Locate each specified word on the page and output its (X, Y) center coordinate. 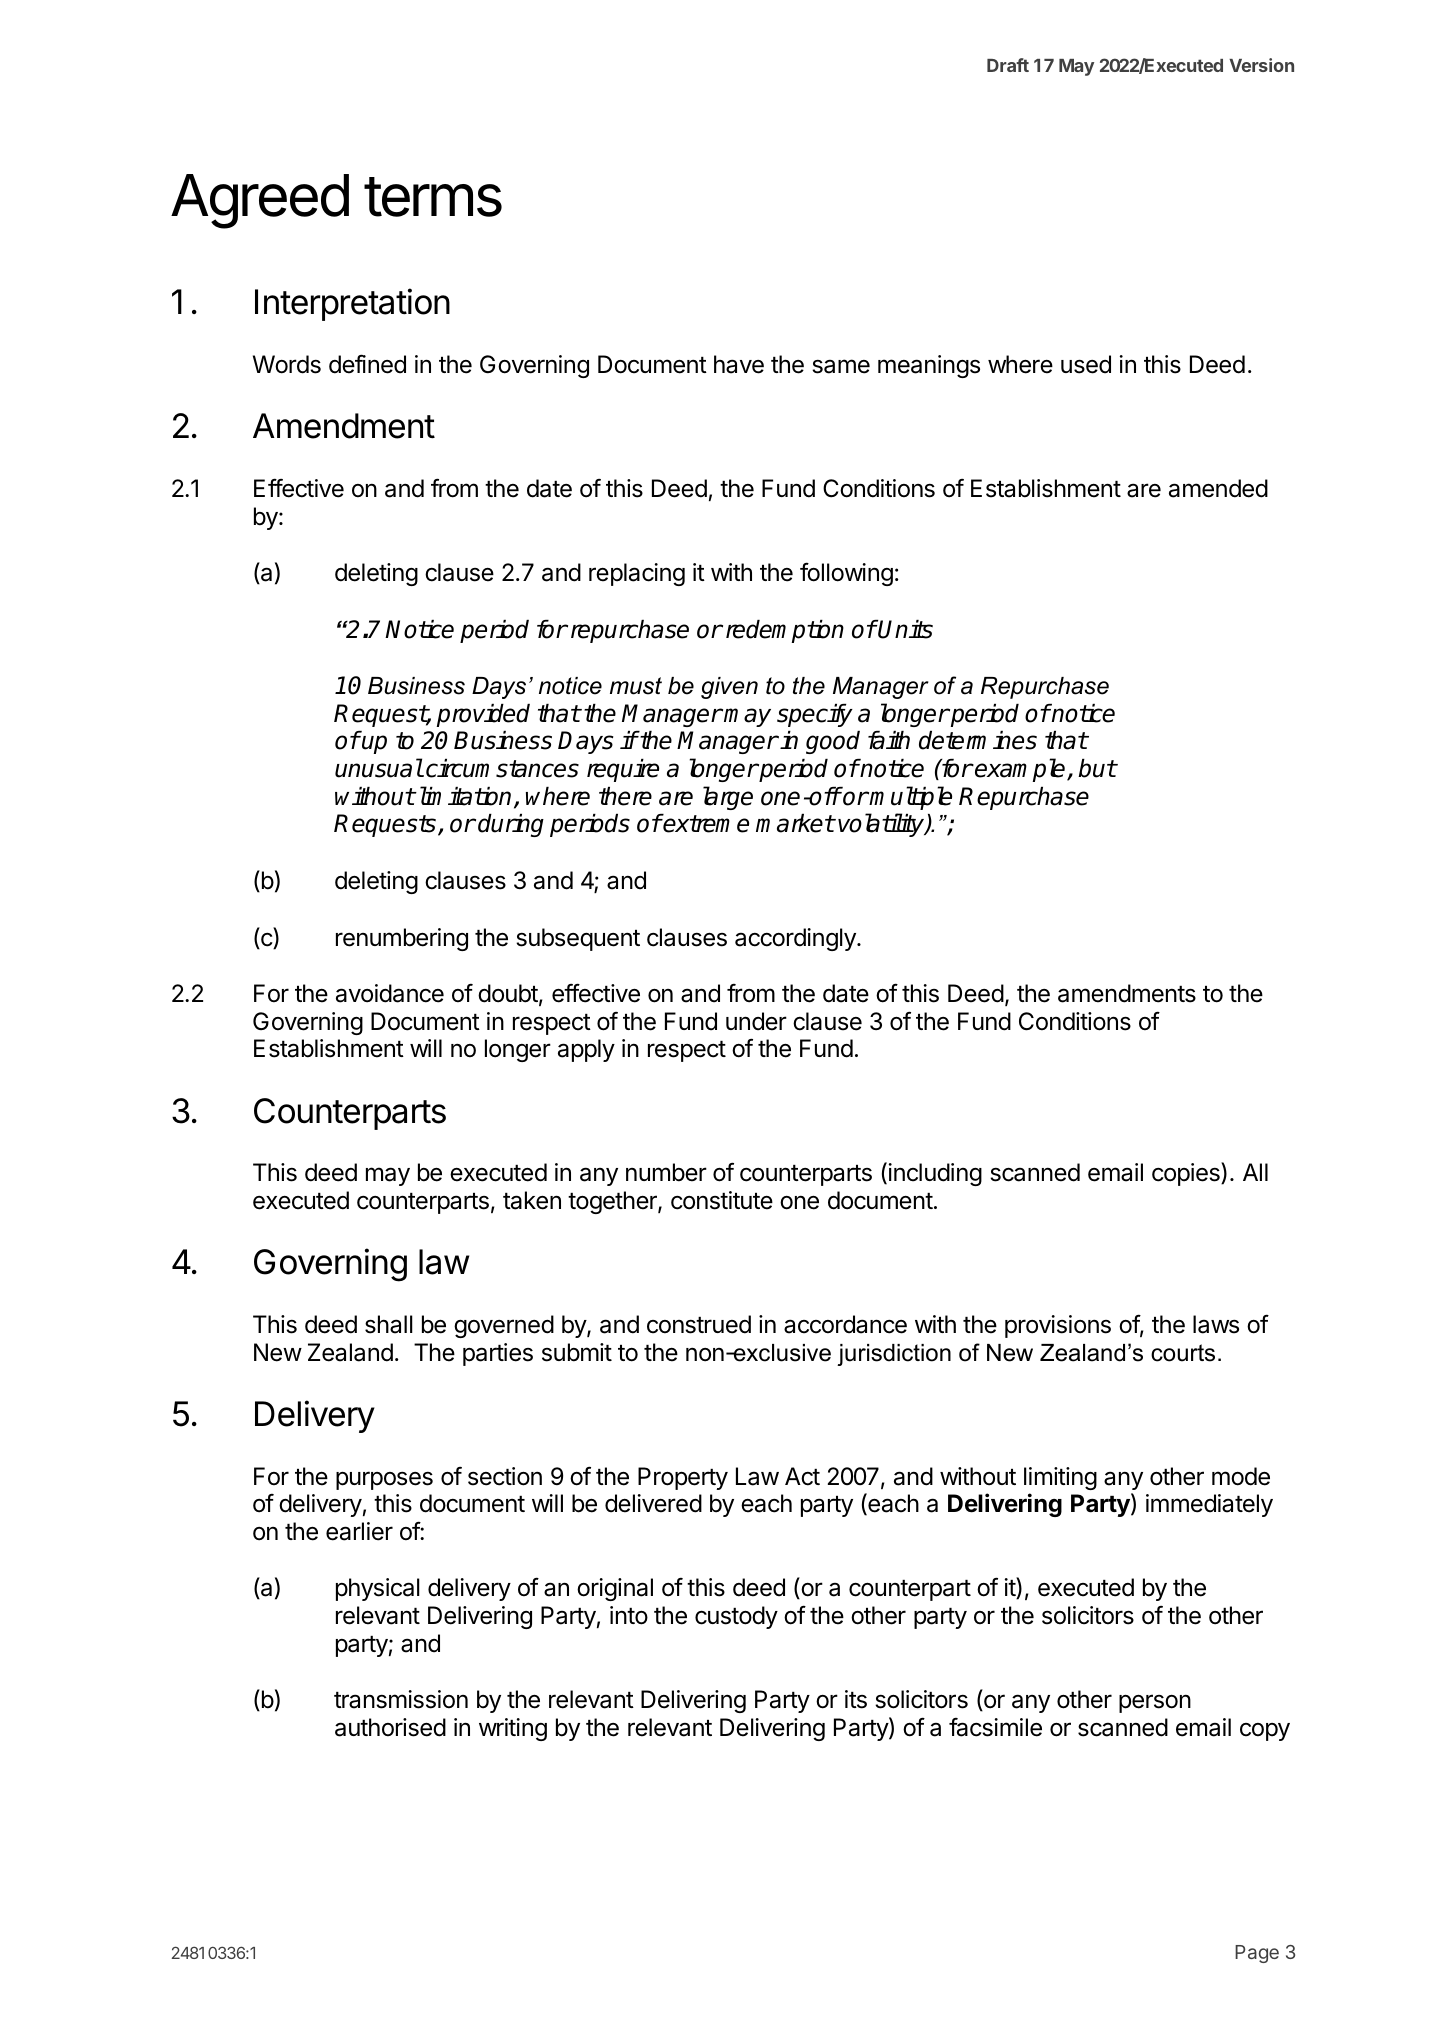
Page (1257, 1954)
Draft (1008, 65)
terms (433, 197)
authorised (390, 1727)
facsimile (995, 1727)
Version (1261, 65)
